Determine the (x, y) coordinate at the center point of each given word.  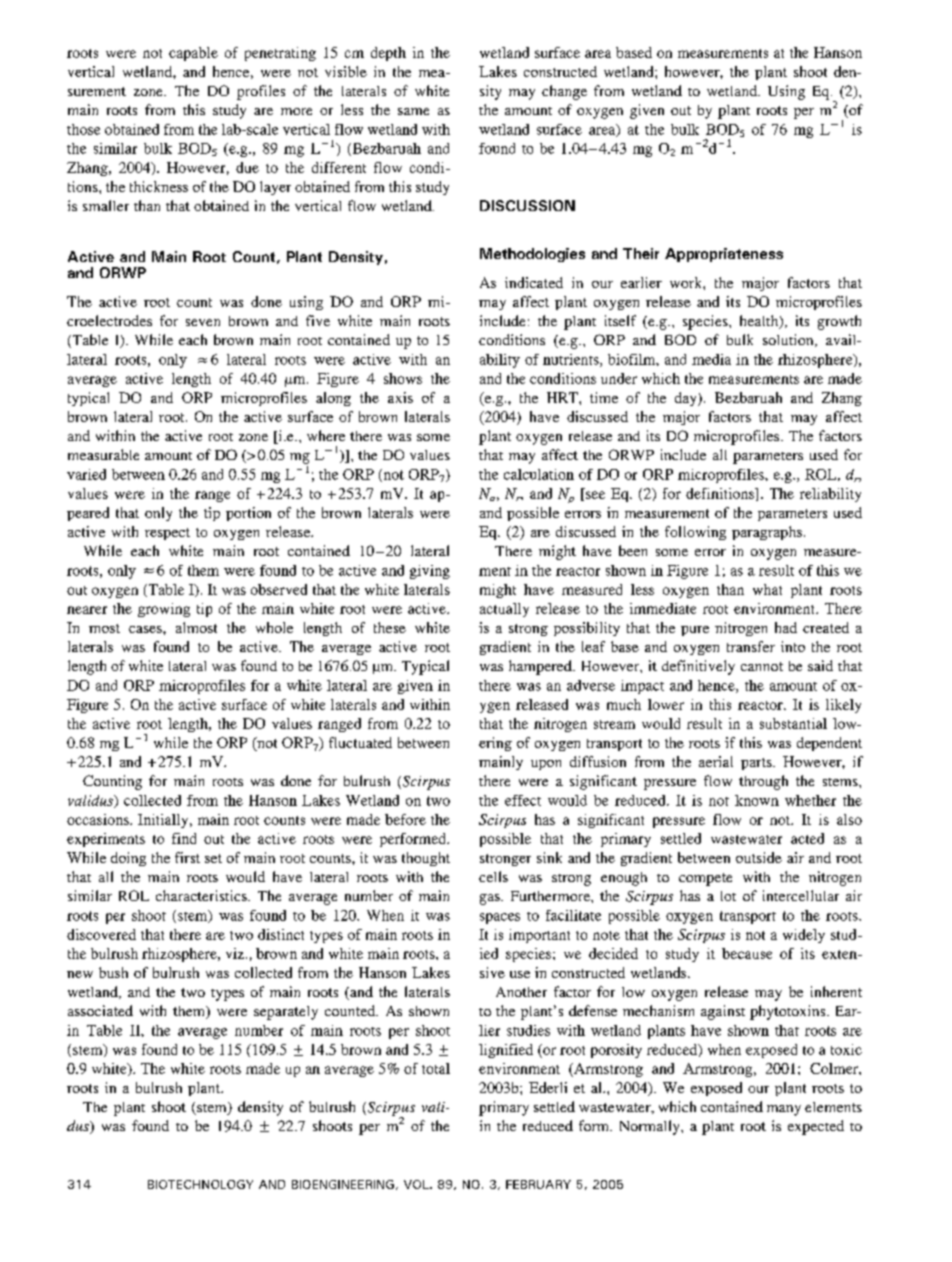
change (564, 92)
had (786, 627)
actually (504, 610)
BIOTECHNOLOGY (200, 1184)
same (413, 111)
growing (164, 610)
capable (193, 54)
